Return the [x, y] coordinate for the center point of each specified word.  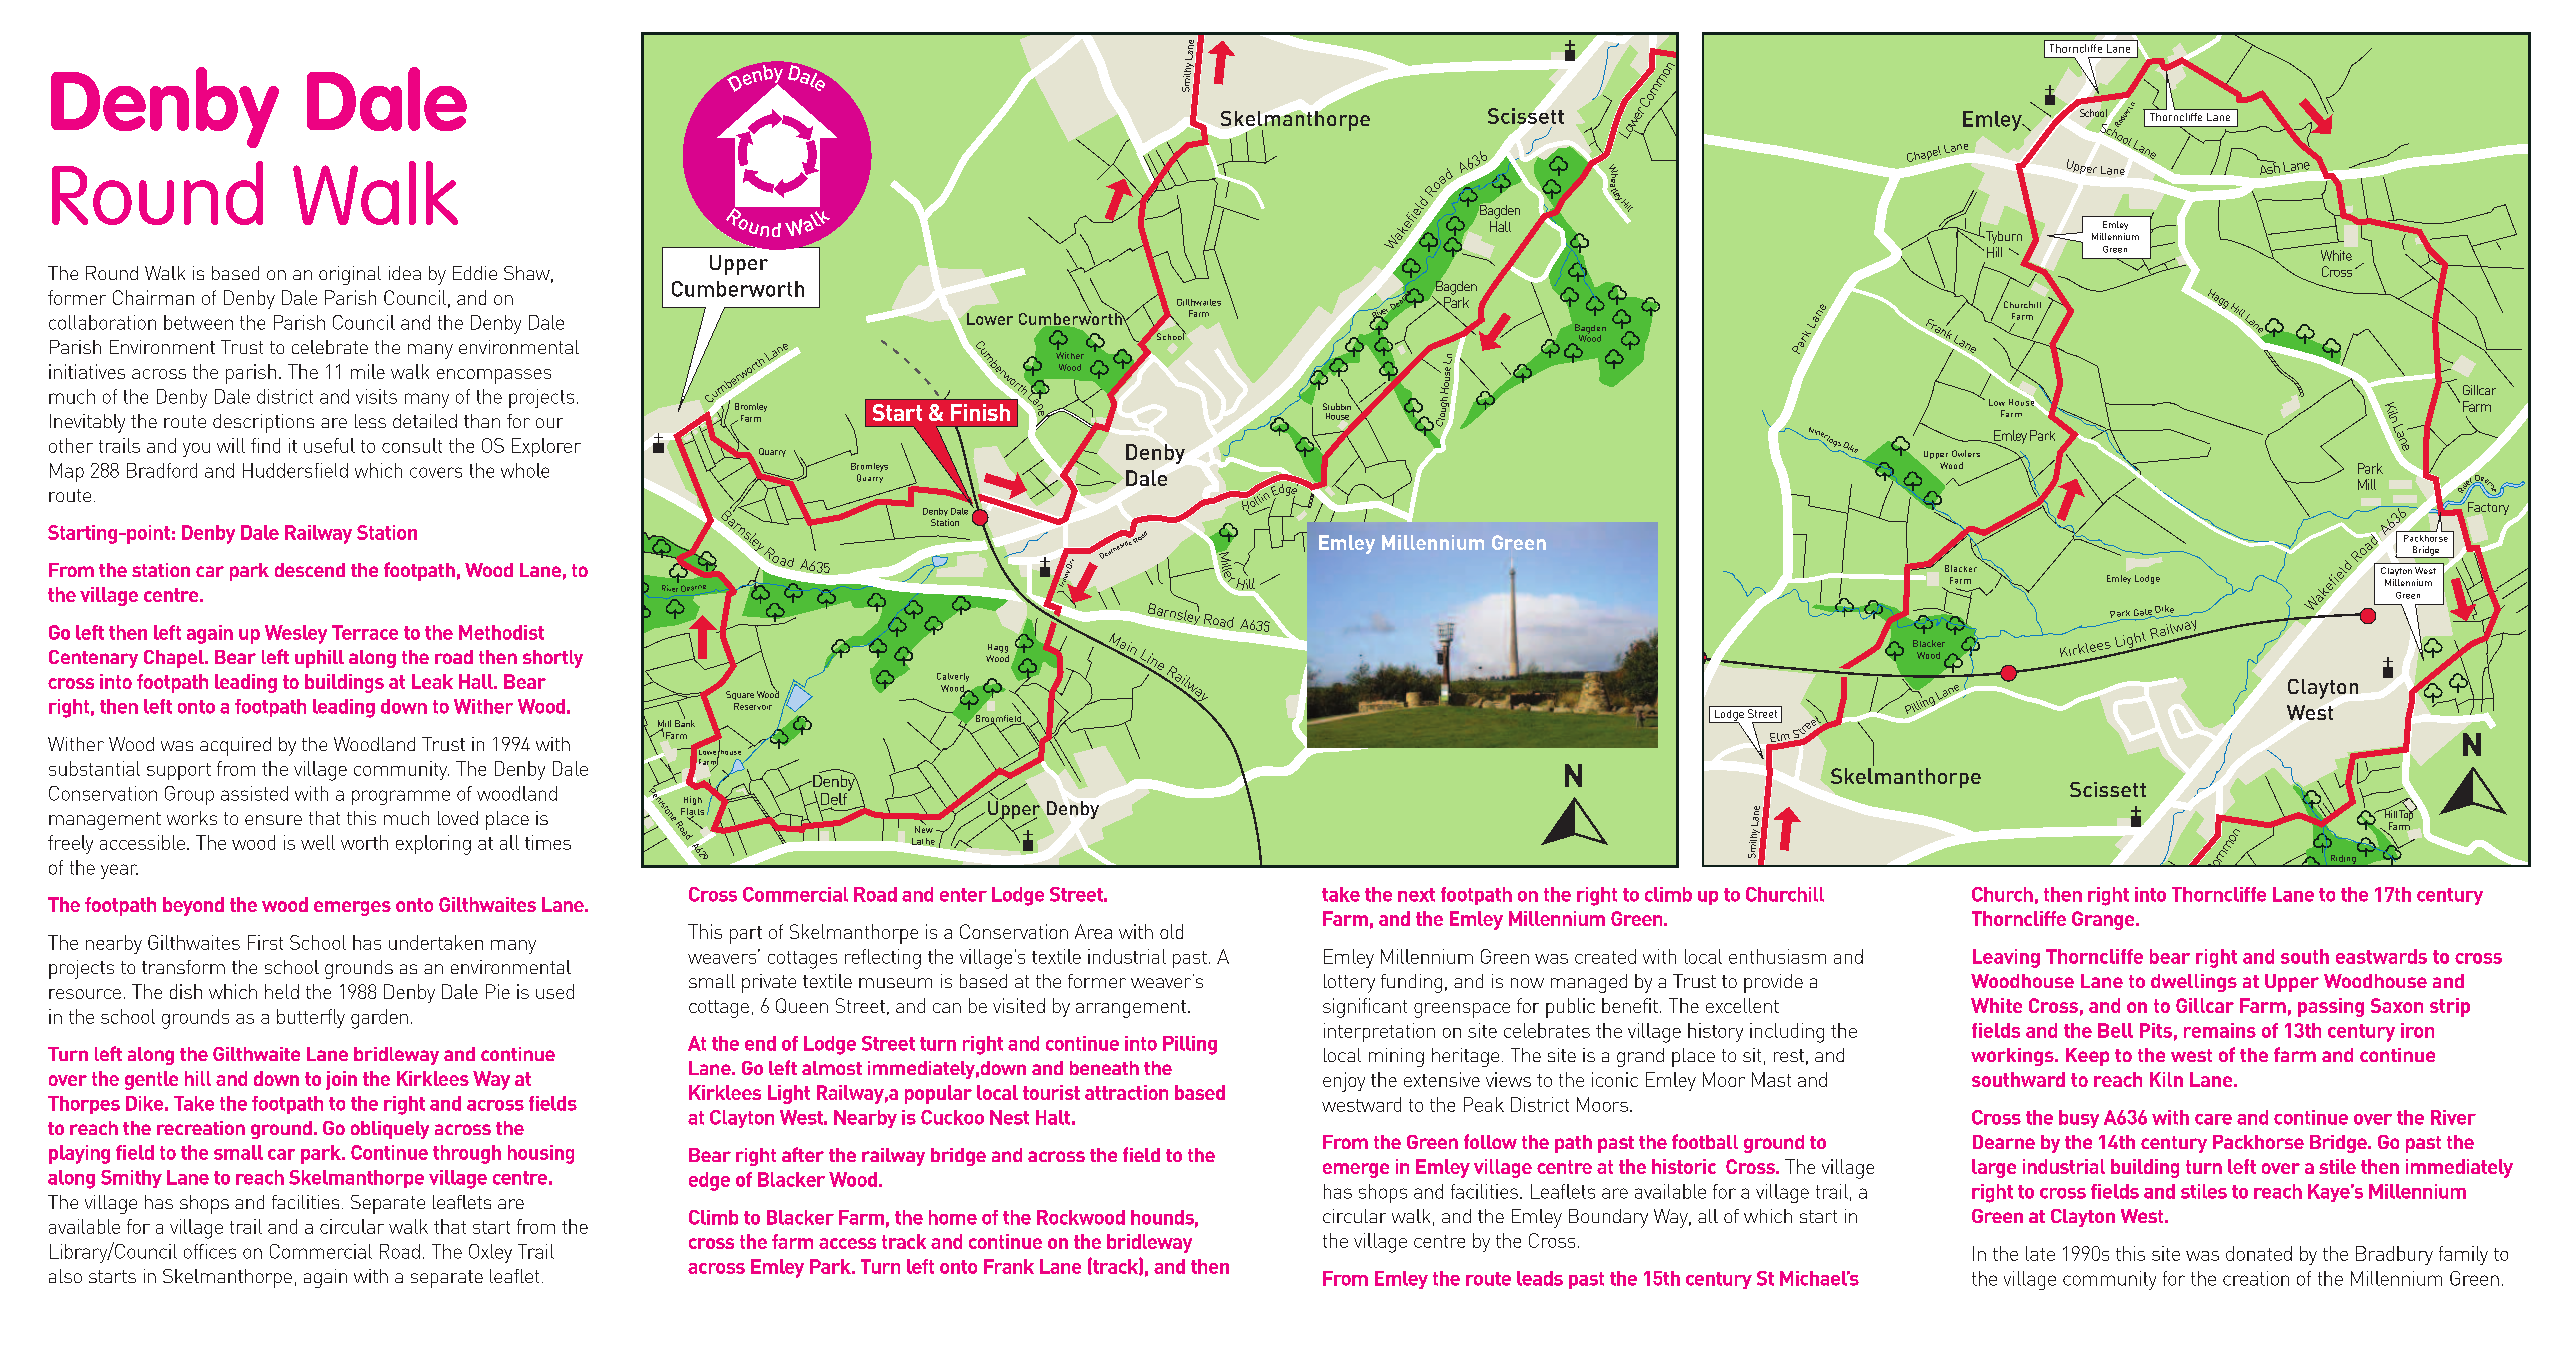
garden [379, 1019]
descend [310, 570]
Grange [2104, 920]
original [350, 275]
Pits [2156, 1030]
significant [1365, 1008]
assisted [254, 793]
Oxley [490, 1253]
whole [525, 470]
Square [740, 695]
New [924, 828]
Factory [2487, 507]
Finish [980, 412]
